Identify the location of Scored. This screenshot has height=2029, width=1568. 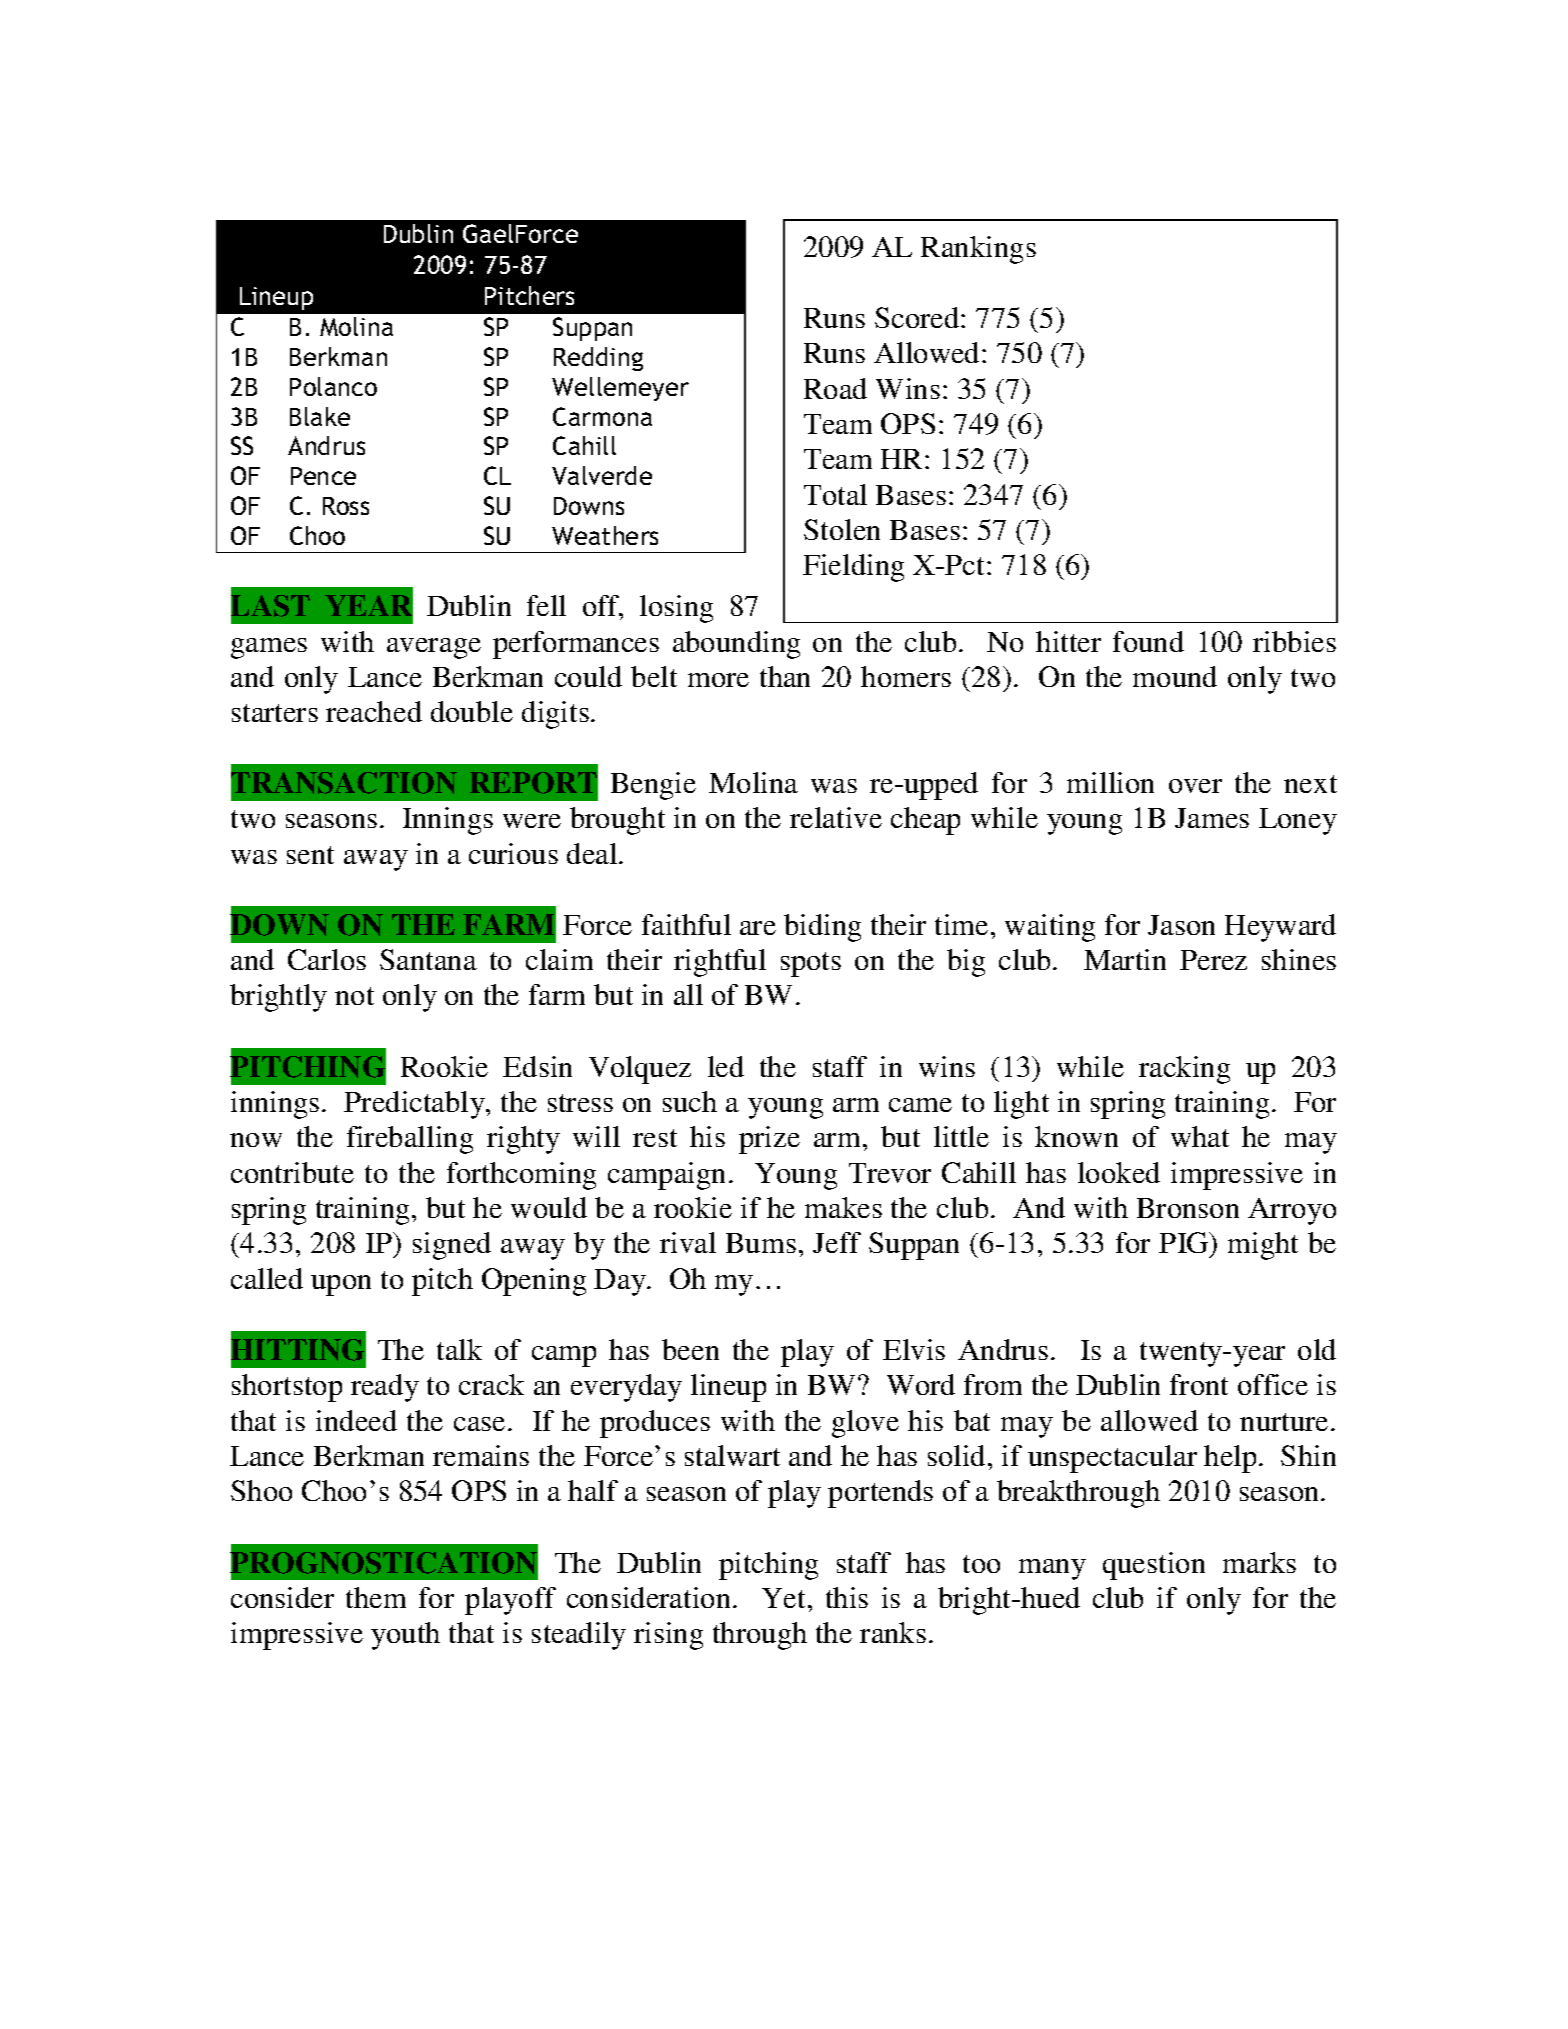
(918, 317).
